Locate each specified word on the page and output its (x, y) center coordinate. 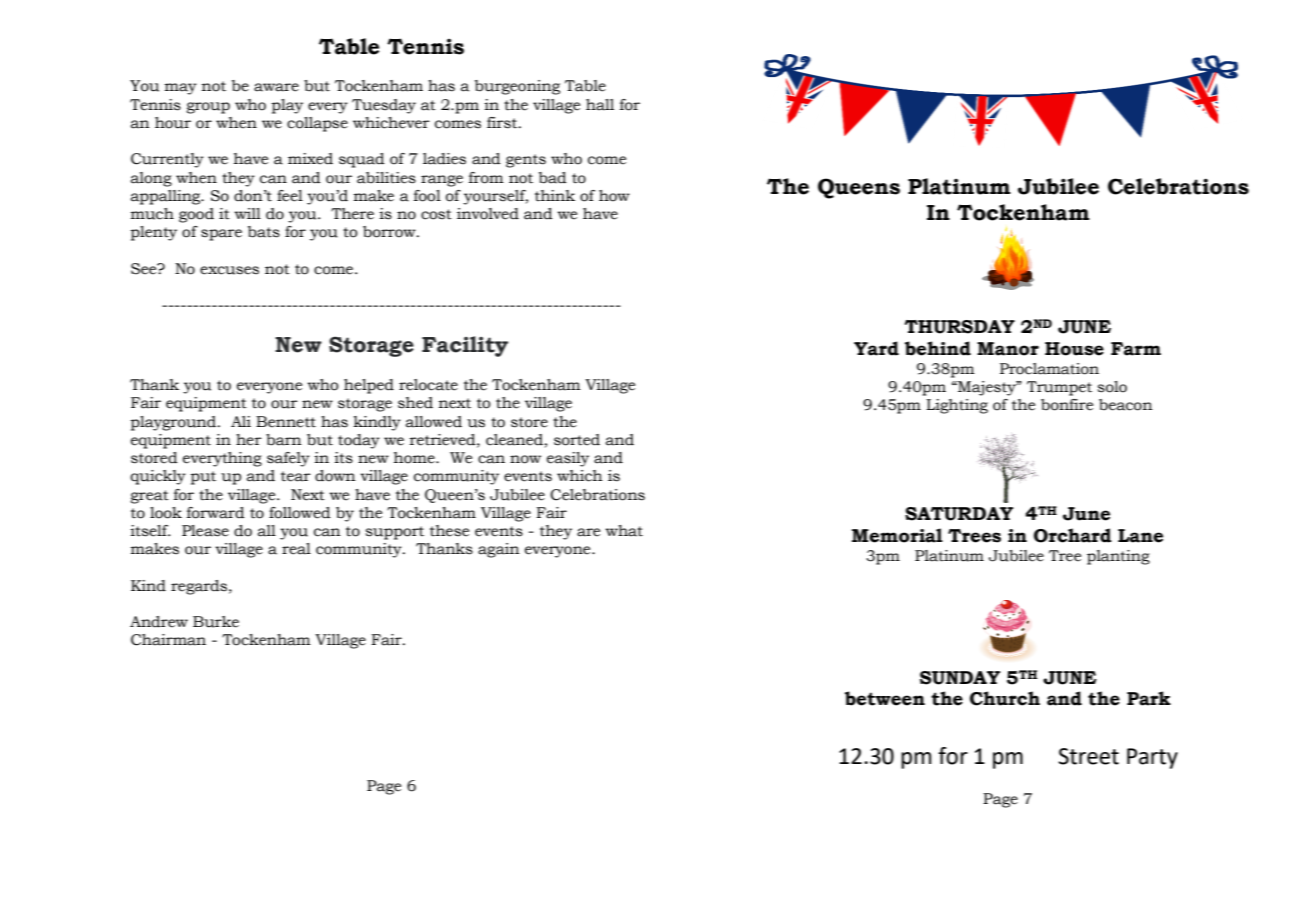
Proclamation (1049, 369)
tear (296, 476)
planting (1118, 557)
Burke (216, 622)
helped (369, 386)
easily (568, 459)
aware (276, 87)
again (499, 550)
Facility (465, 346)
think (555, 195)
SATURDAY (959, 514)
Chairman (168, 640)
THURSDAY (960, 327)
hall (600, 105)
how (614, 196)
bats (264, 232)
